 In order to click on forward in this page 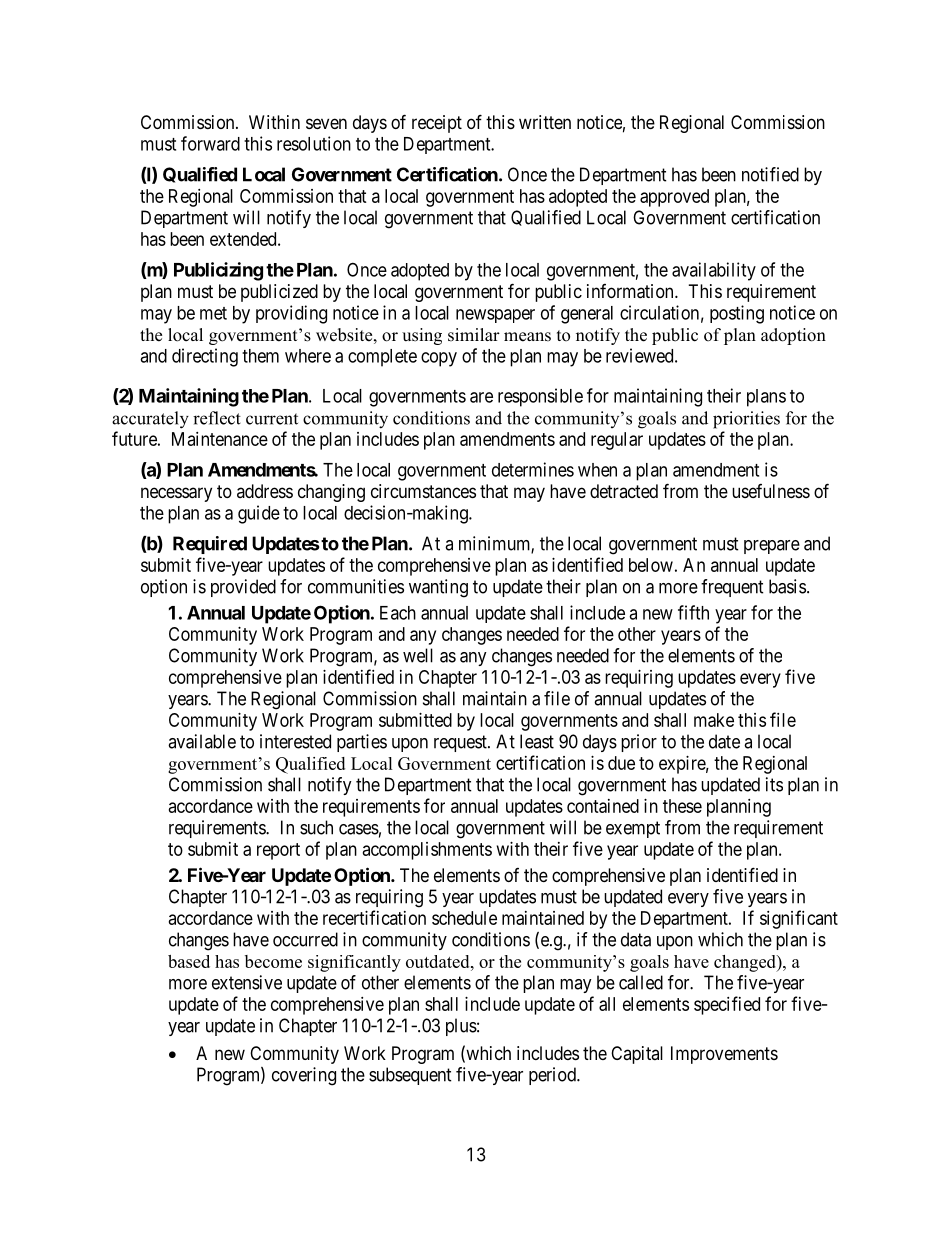, I will do `click(210, 143)`.
